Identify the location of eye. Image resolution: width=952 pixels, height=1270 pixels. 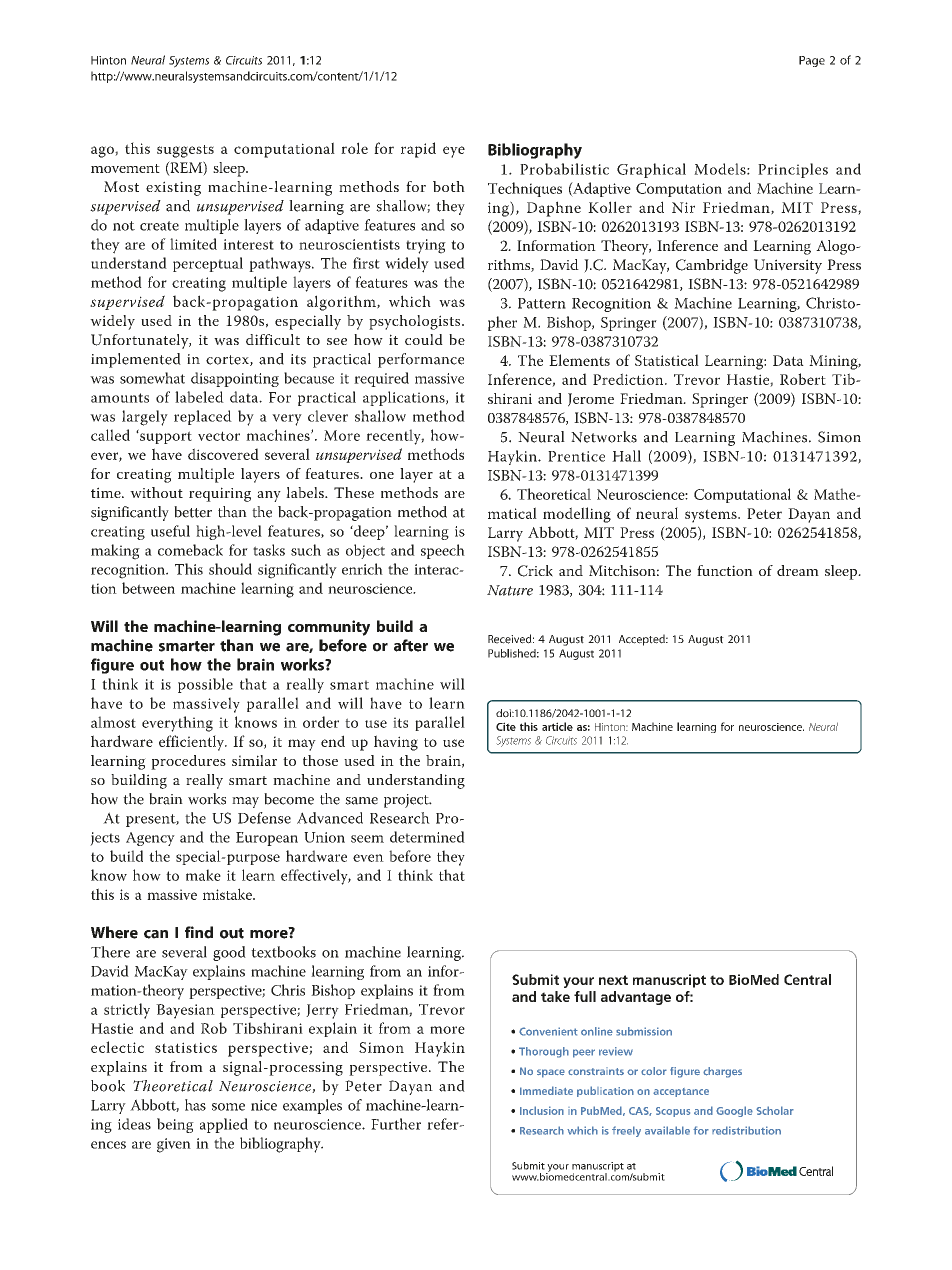
(454, 152).
